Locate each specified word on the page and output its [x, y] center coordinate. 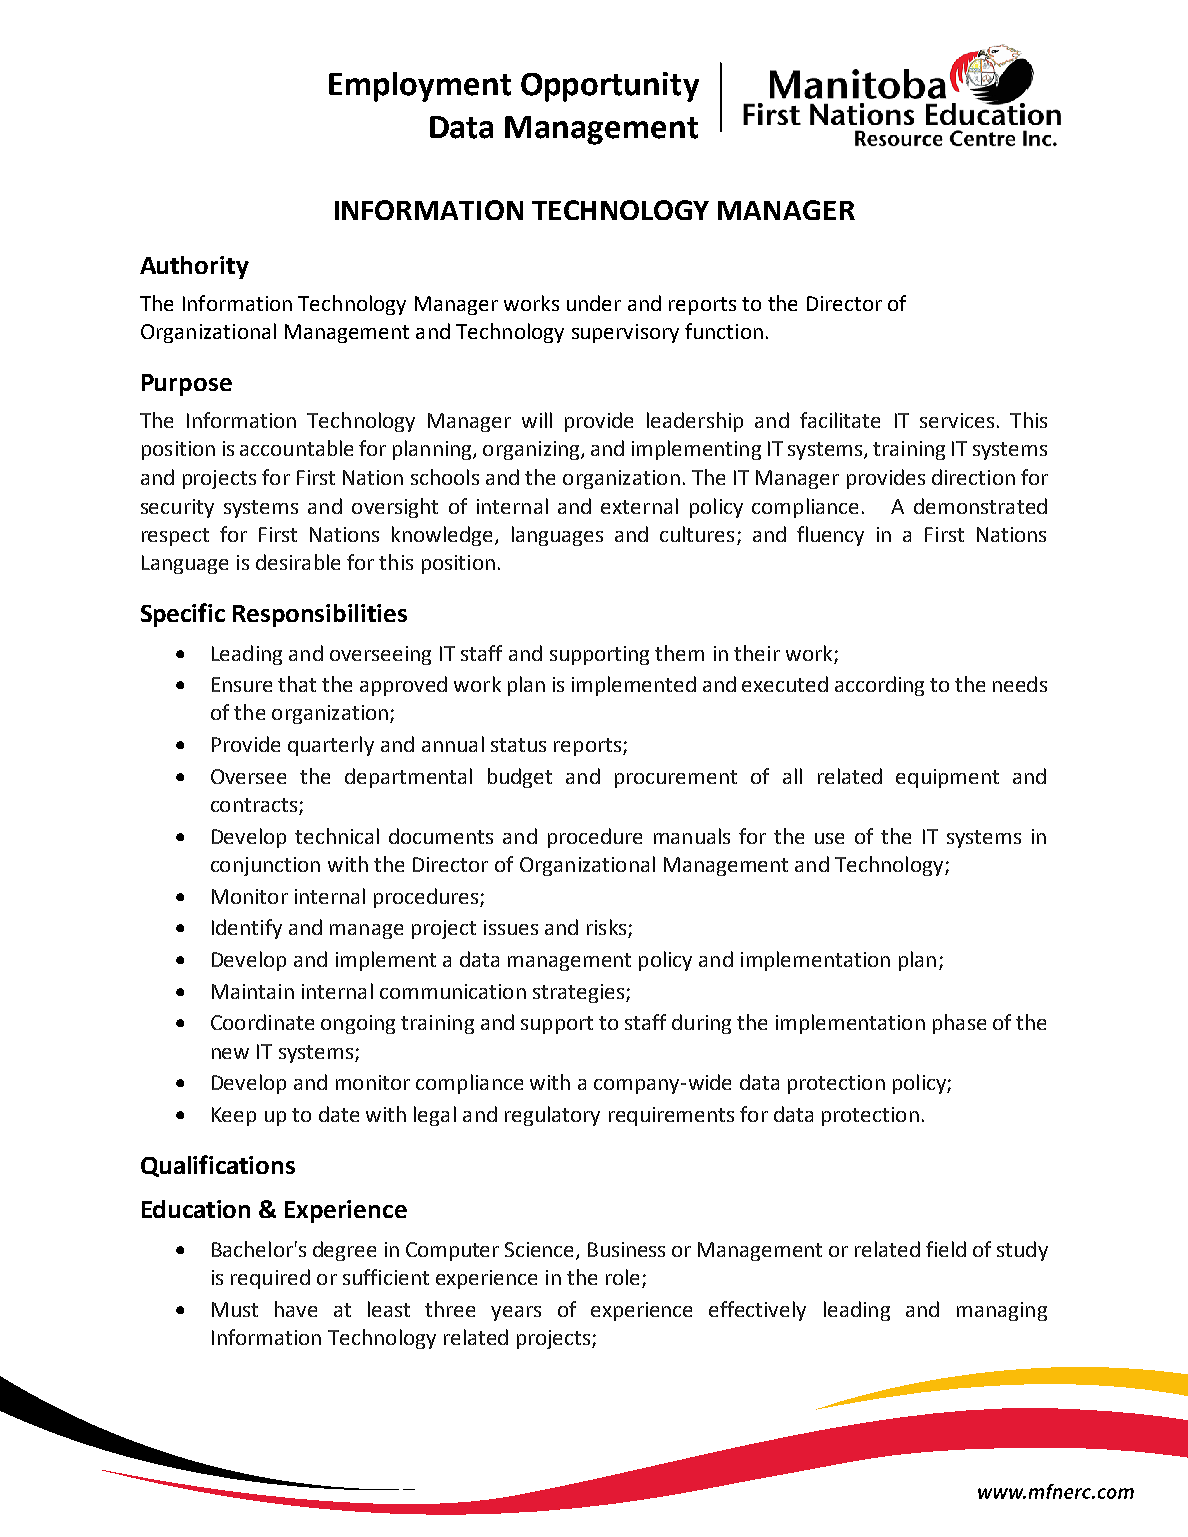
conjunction [265, 866]
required [270, 1279]
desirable [298, 562]
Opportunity [610, 87]
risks [608, 928]
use [829, 838]
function [724, 331]
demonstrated [980, 506]
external [639, 506]
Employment [420, 87]
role [624, 1278]
